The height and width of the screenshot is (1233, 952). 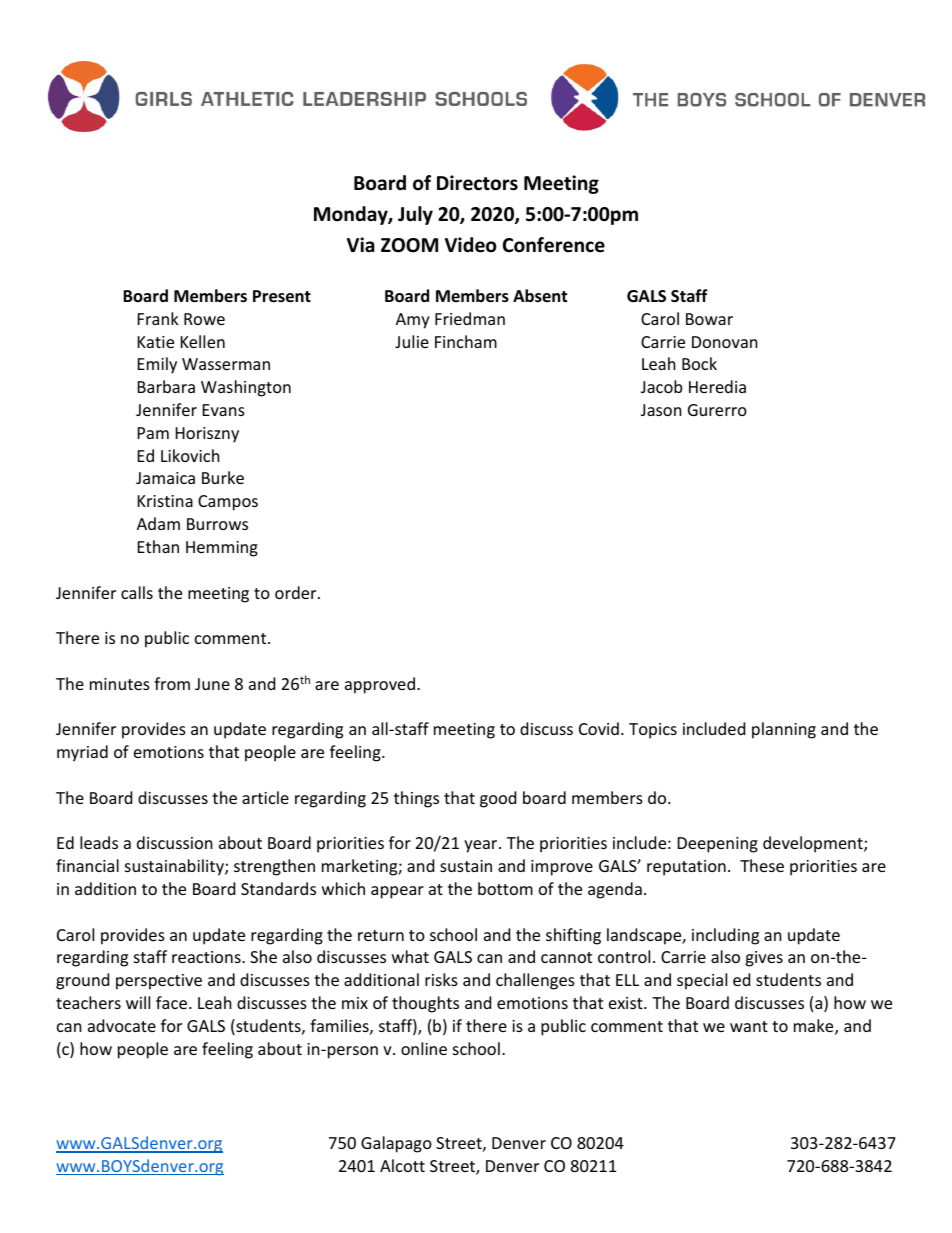 What do you see at coordinates (554, 245) in the screenshot?
I see `Conference` at bounding box center [554, 245].
